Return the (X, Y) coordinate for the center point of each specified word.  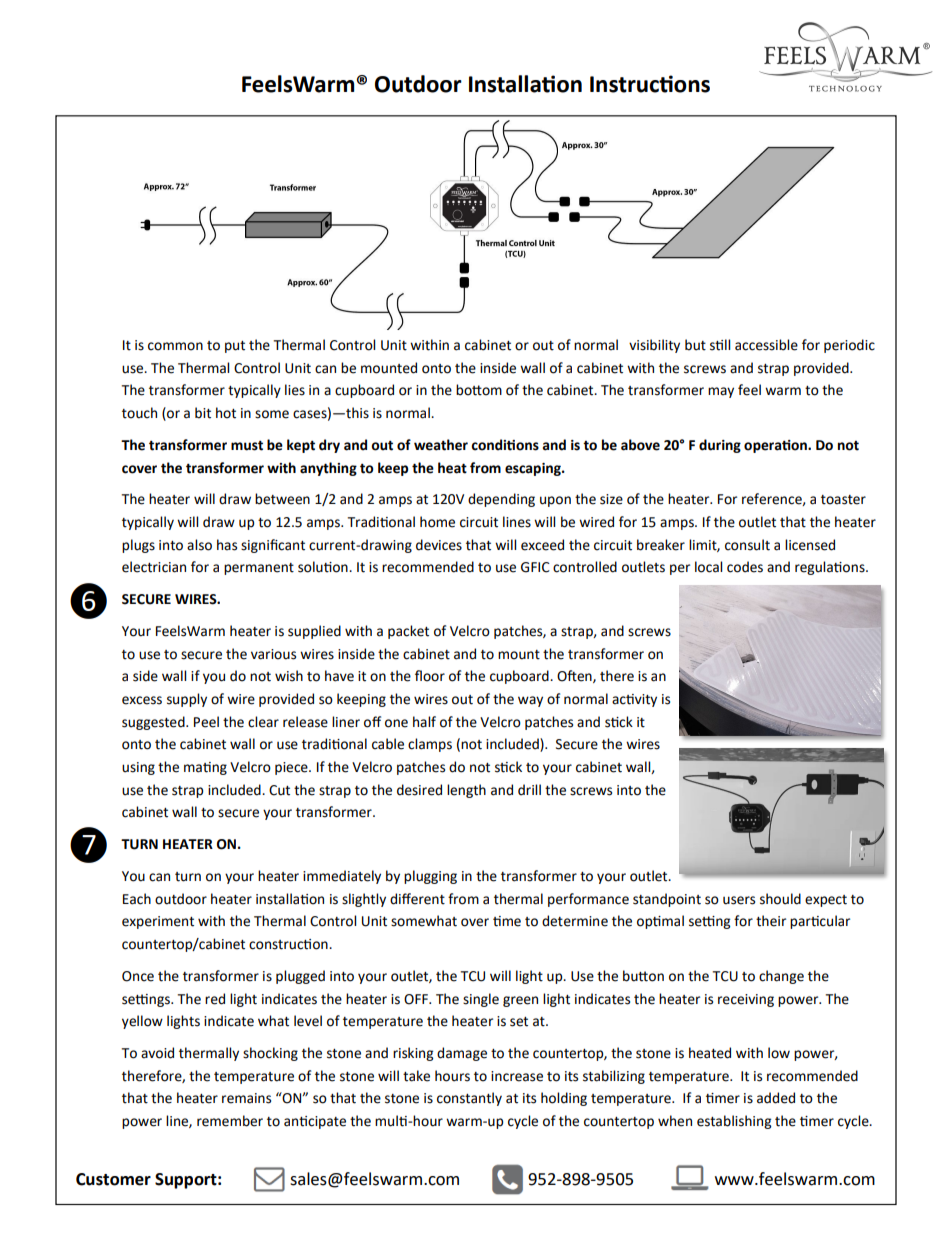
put (235, 347)
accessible (766, 345)
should (780, 899)
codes (745, 567)
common (175, 346)
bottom (479, 390)
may (721, 392)
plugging (430, 877)
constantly (469, 1099)
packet (408, 632)
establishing (734, 1122)
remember (230, 1121)
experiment (158, 922)
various (273, 654)
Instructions (650, 84)
